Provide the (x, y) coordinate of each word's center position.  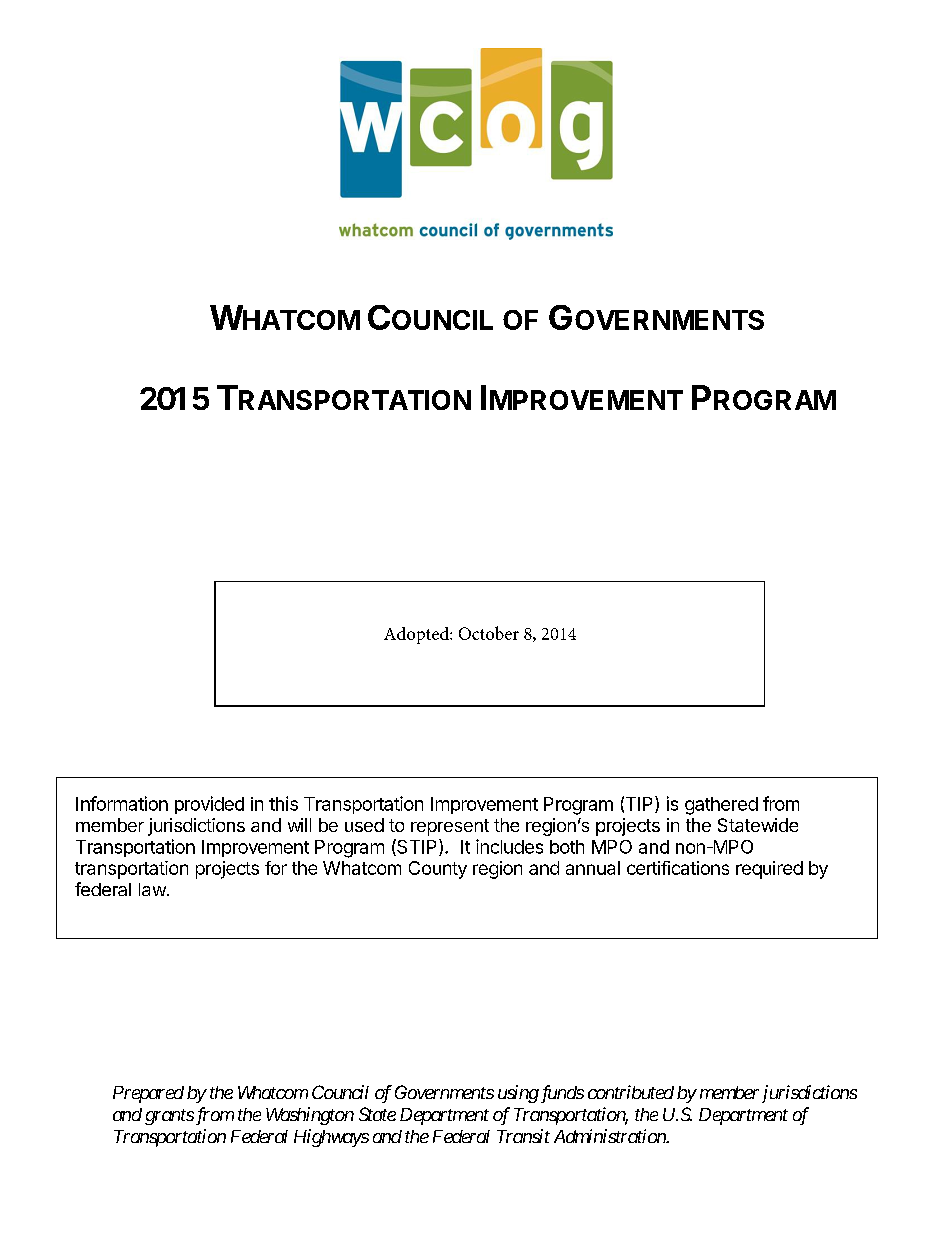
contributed (631, 1092)
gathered (721, 806)
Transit (523, 1136)
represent (450, 827)
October (489, 633)
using (518, 1094)
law (152, 889)
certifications (678, 868)
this (283, 803)
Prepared (148, 1094)
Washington (310, 1116)
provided (209, 805)
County (438, 870)
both (567, 847)
